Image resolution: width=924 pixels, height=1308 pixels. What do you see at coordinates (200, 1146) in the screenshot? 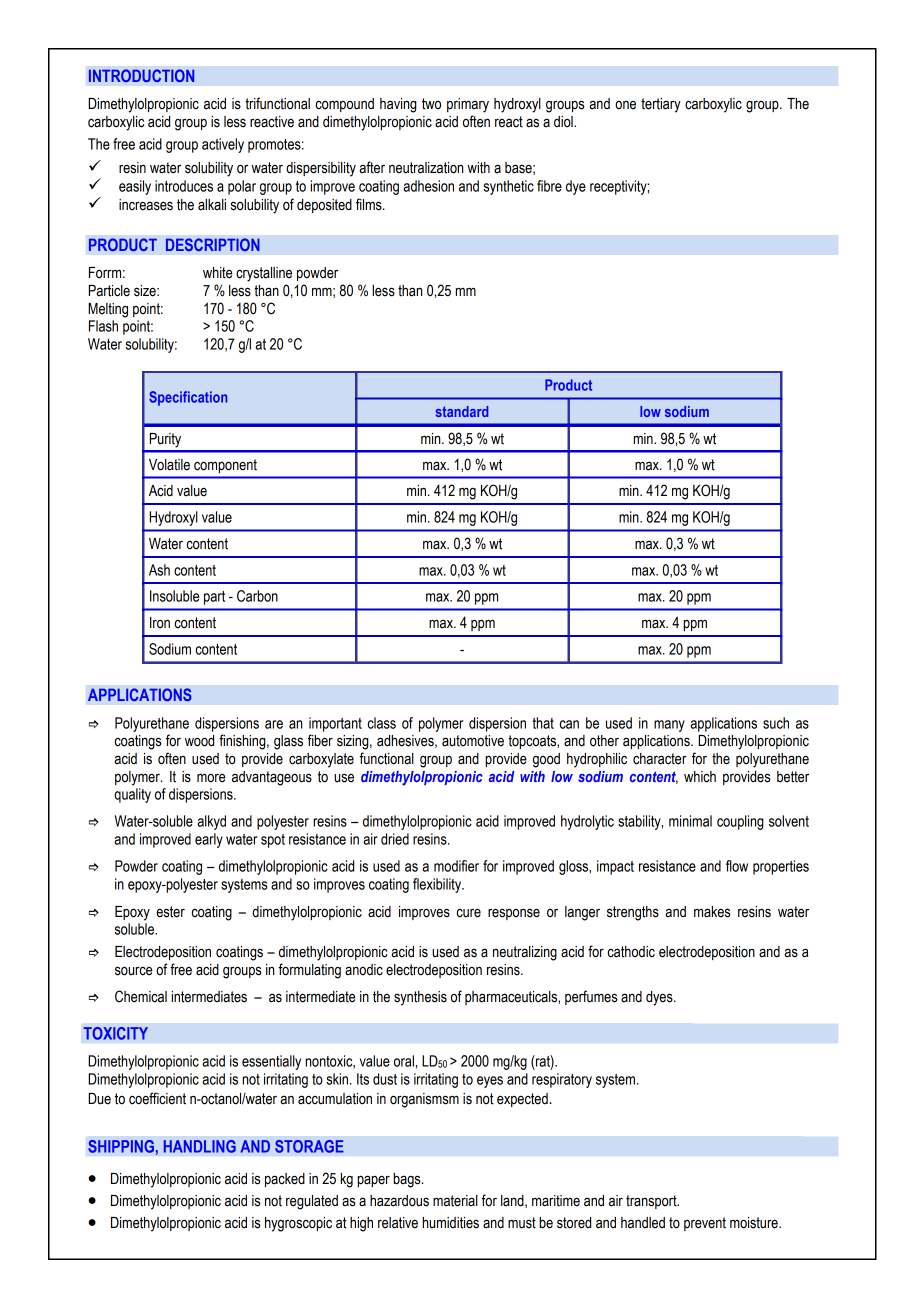
I see `HANDLING` at bounding box center [200, 1146].
